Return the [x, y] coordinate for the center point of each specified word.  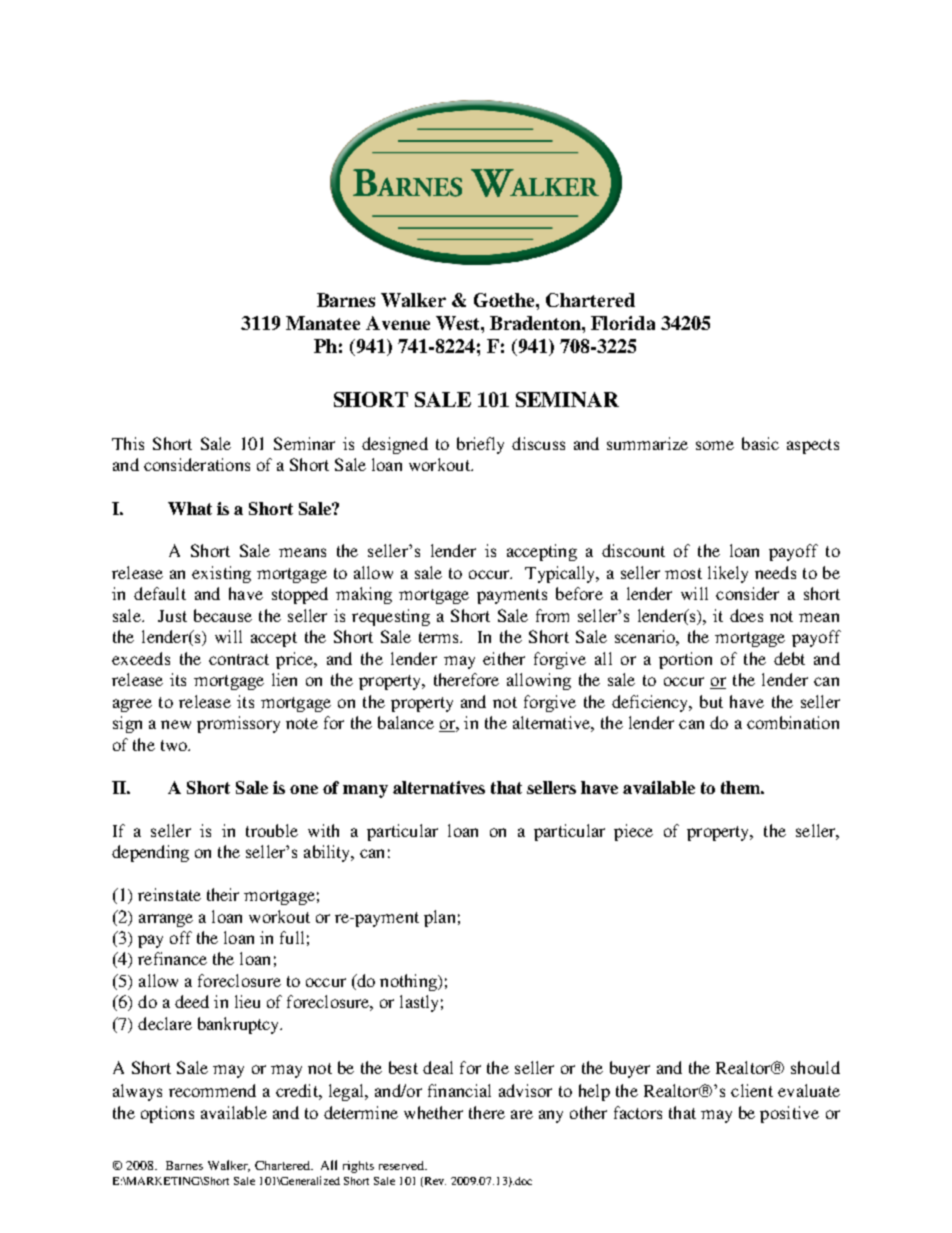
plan [439, 918]
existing [221, 574]
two [175, 745]
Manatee [323, 323]
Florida [623, 323]
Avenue [398, 323]
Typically [561, 574]
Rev [434, 1182]
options [167, 1114]
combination [793, 722]
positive [789, 1114]
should [815, 1067]
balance [406, 722]
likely [728, 574]
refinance [172, 958]
